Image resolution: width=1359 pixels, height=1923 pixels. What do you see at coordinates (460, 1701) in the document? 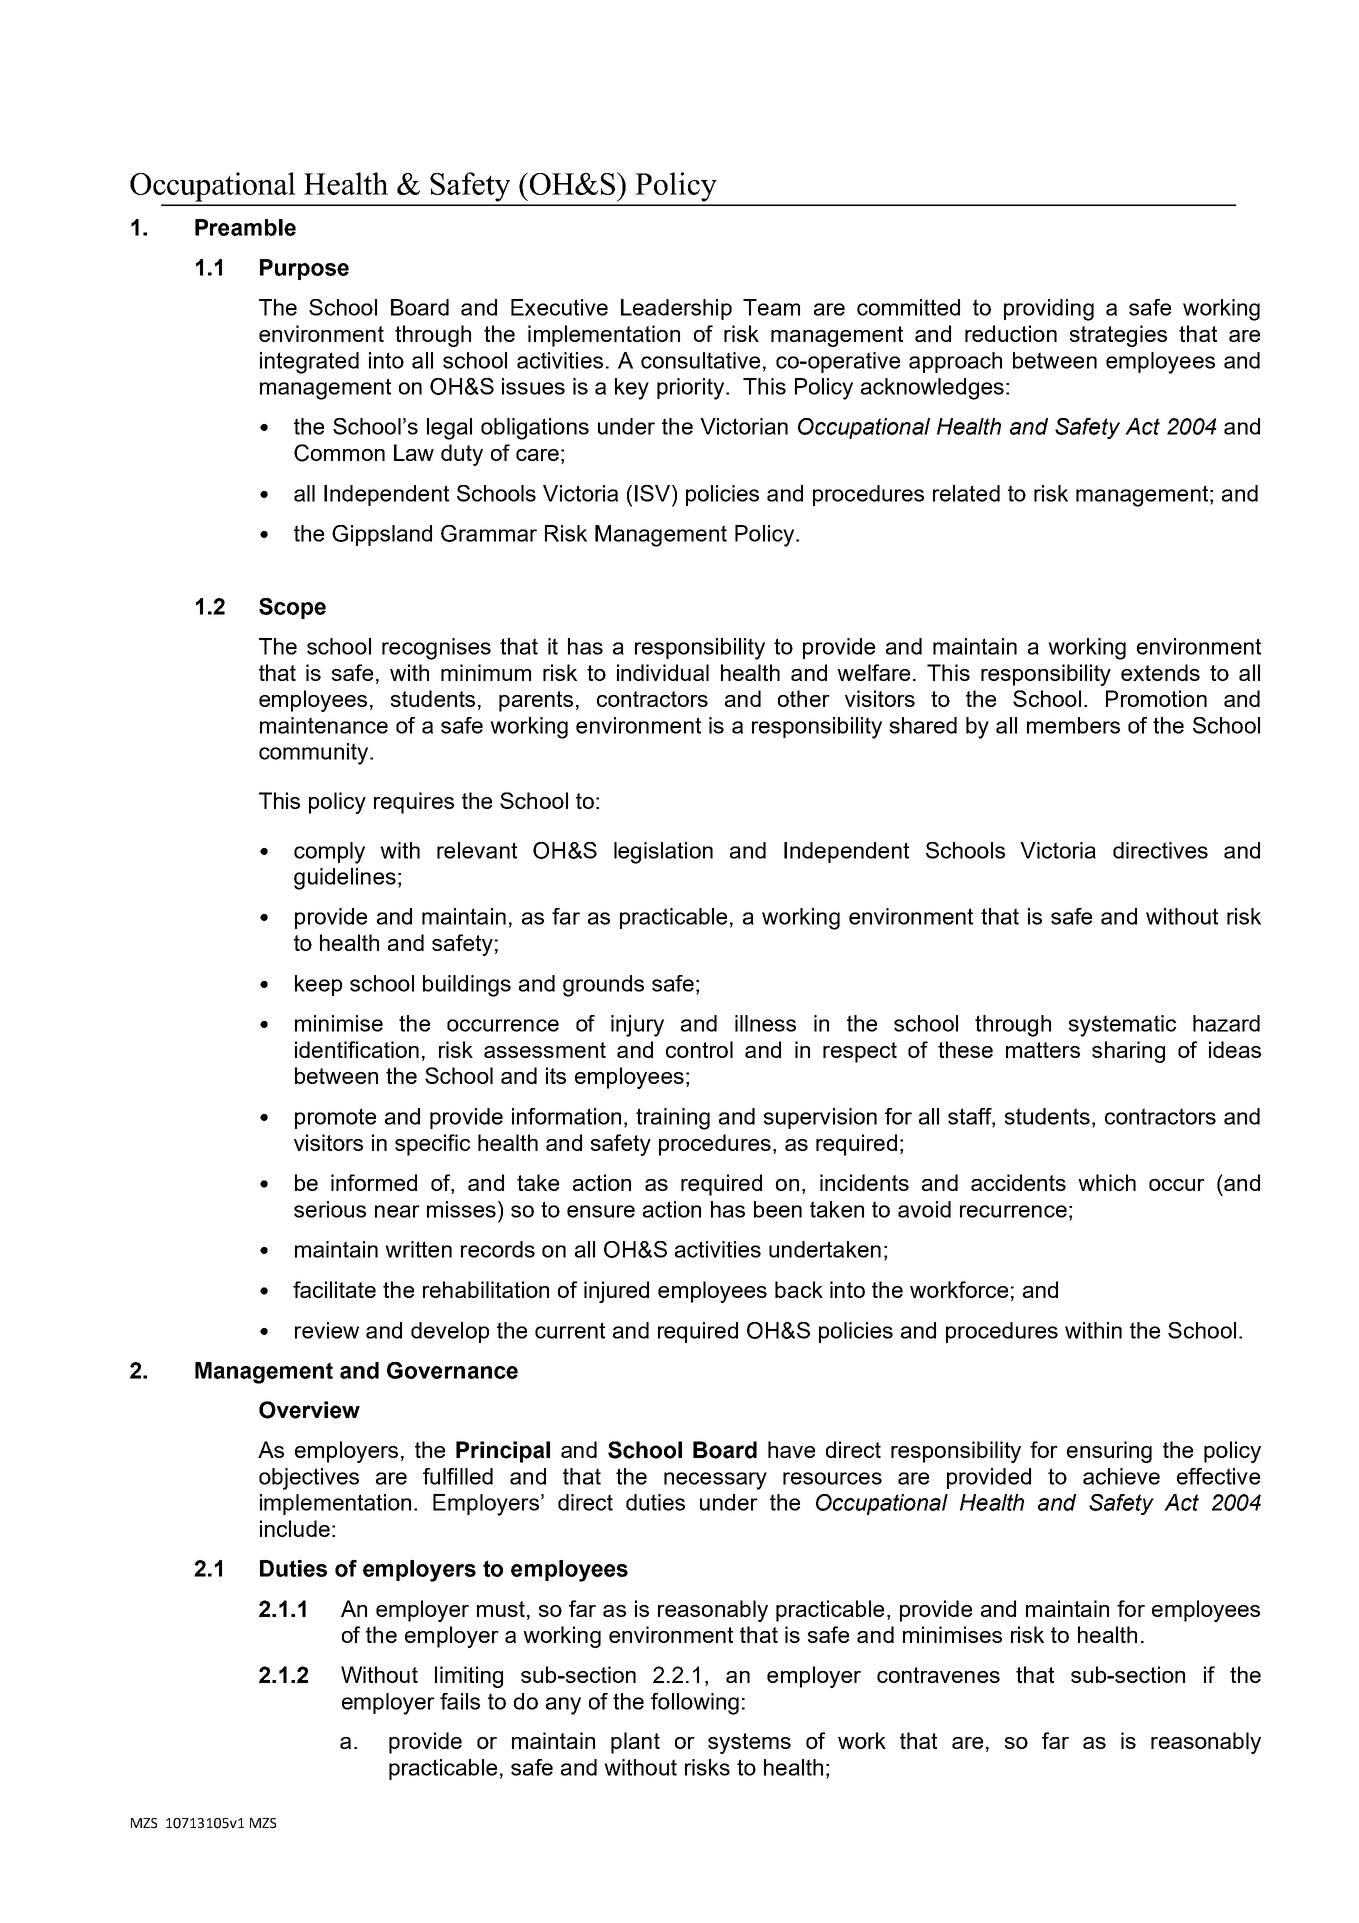
I see `fails` at bounding box center [460, 1701].
